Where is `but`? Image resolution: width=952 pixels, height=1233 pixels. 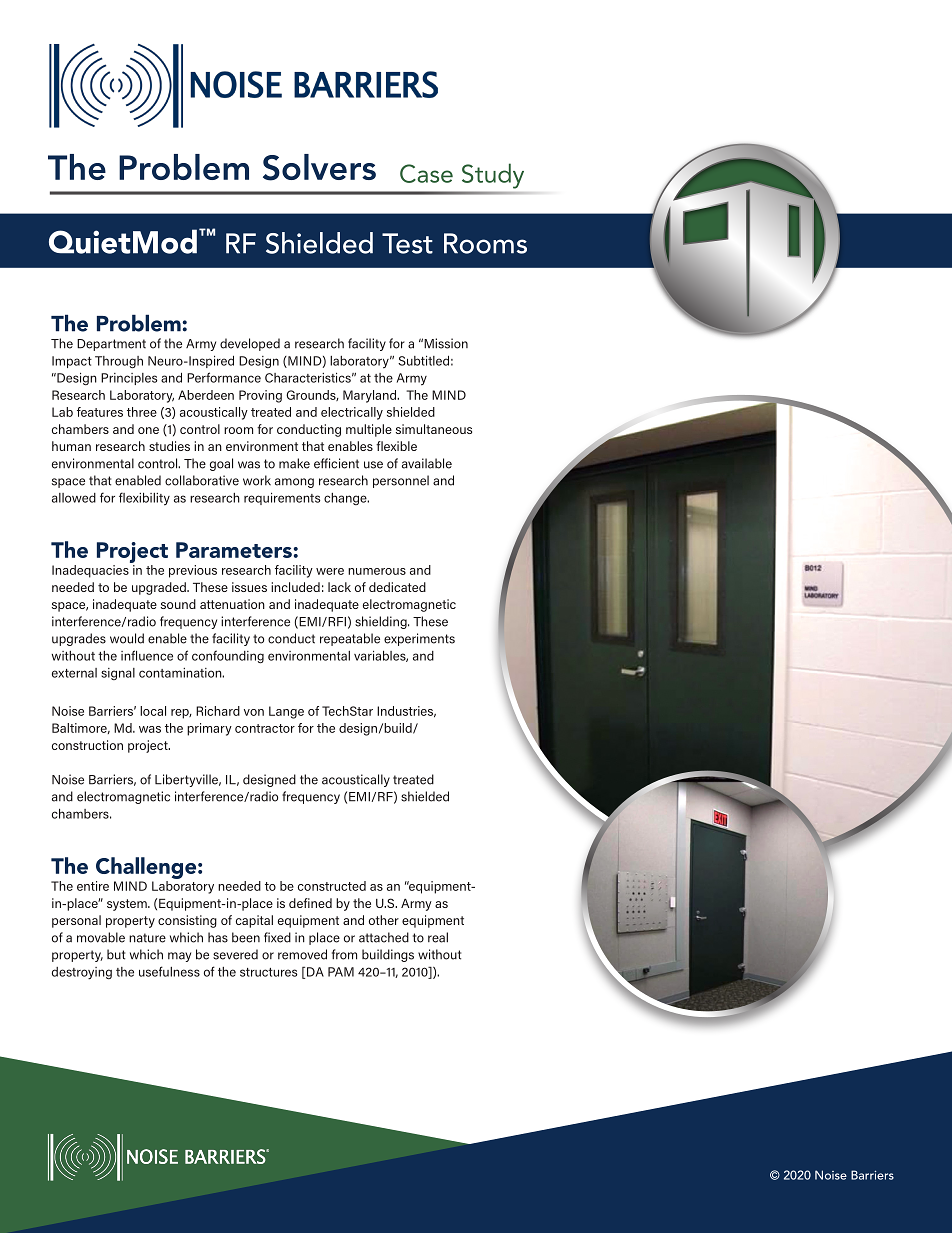
but is located at coordinates (116, 954).
